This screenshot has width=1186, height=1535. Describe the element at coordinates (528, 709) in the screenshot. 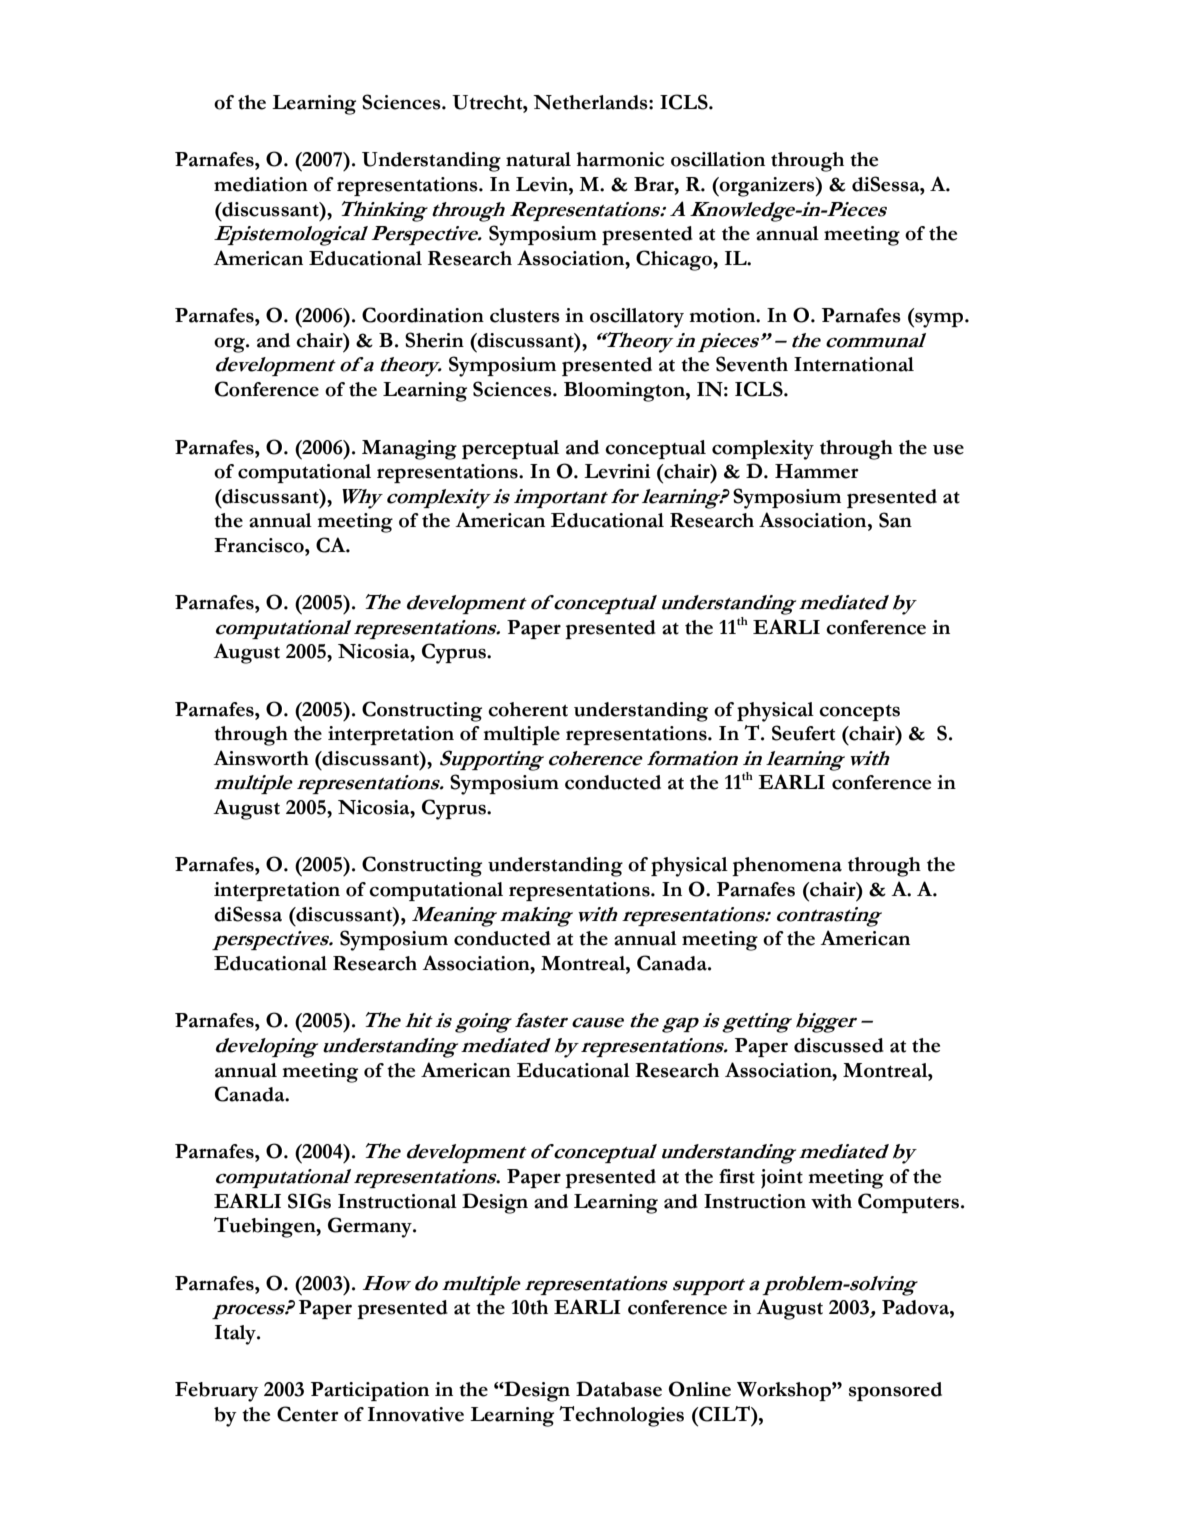

I see `coherent` at that location.
